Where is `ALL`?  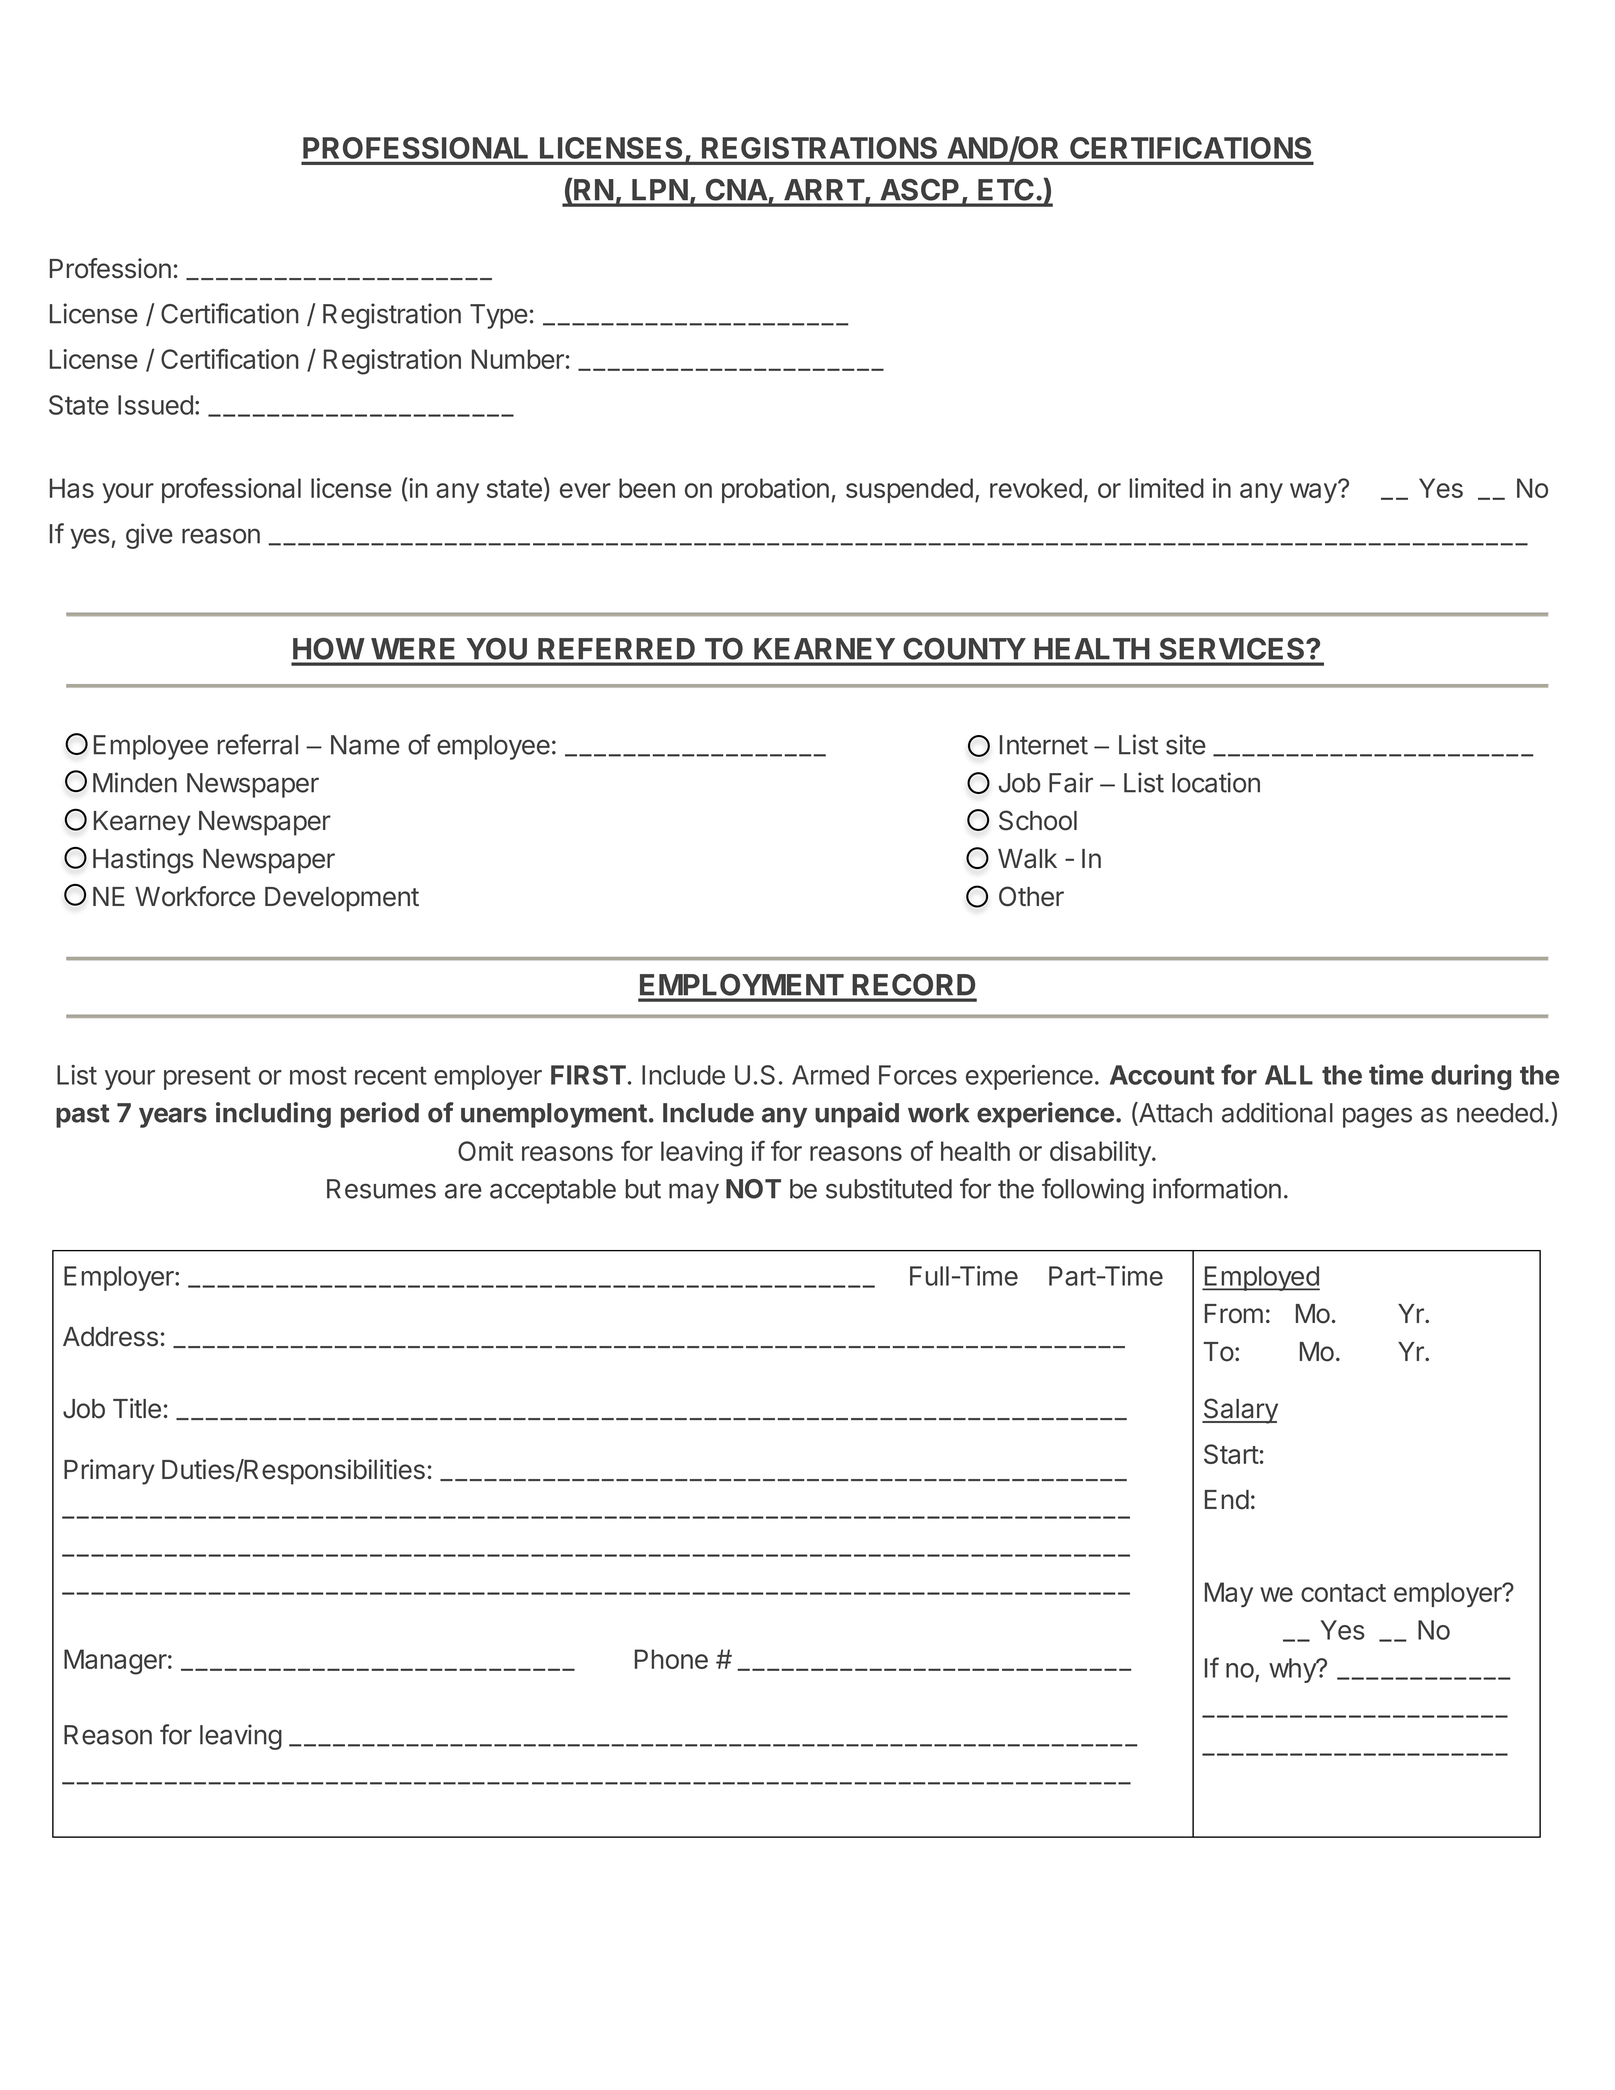
ALL is located at coordinates (1289, 1075).
